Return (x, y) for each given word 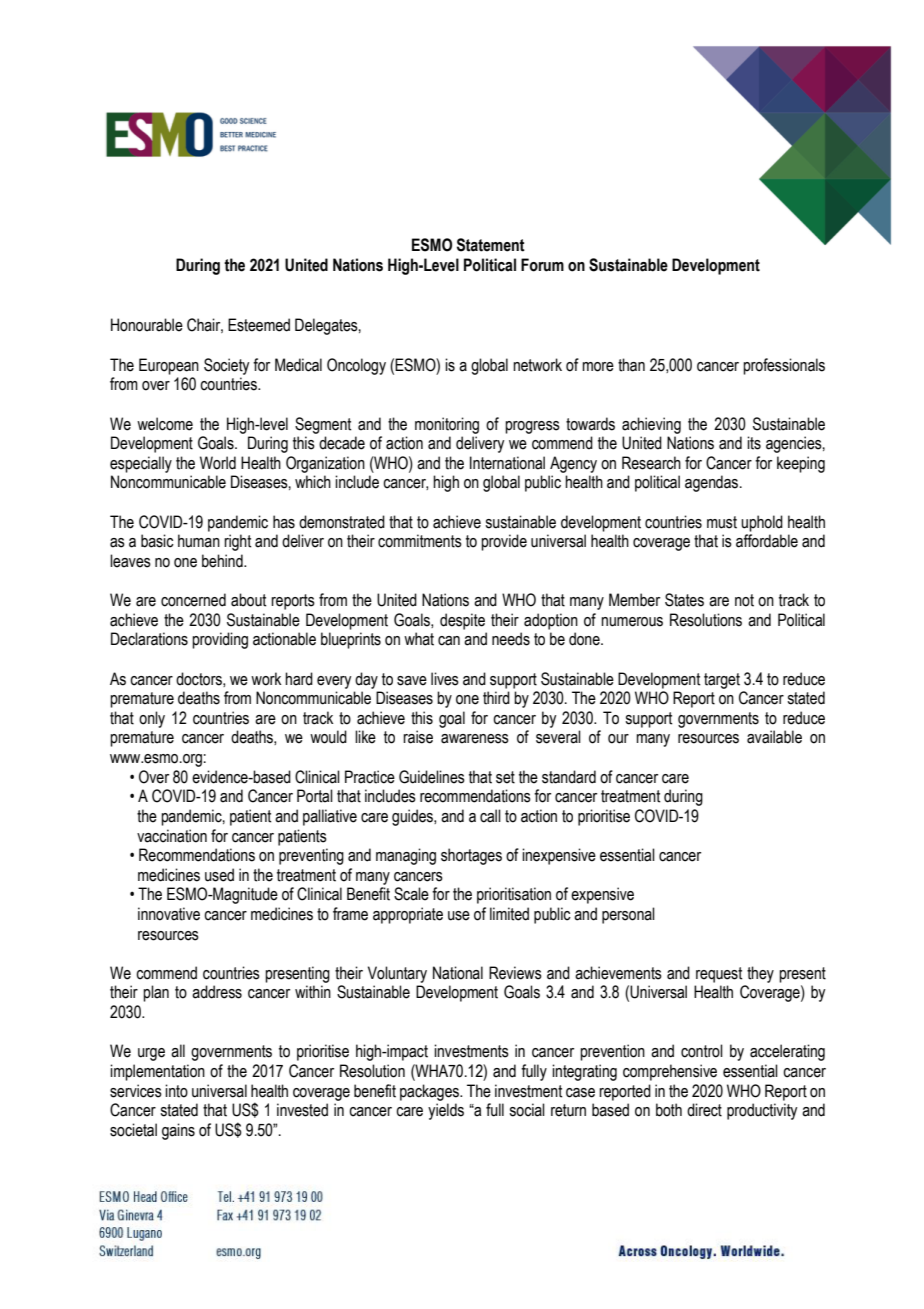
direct (704, 1110)
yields (446, 1111)
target (722, 681)
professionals (784, 366)
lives (445, 679)
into (176, 1091)
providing (220, 640)
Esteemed (259, 325)
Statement (491, 245)
